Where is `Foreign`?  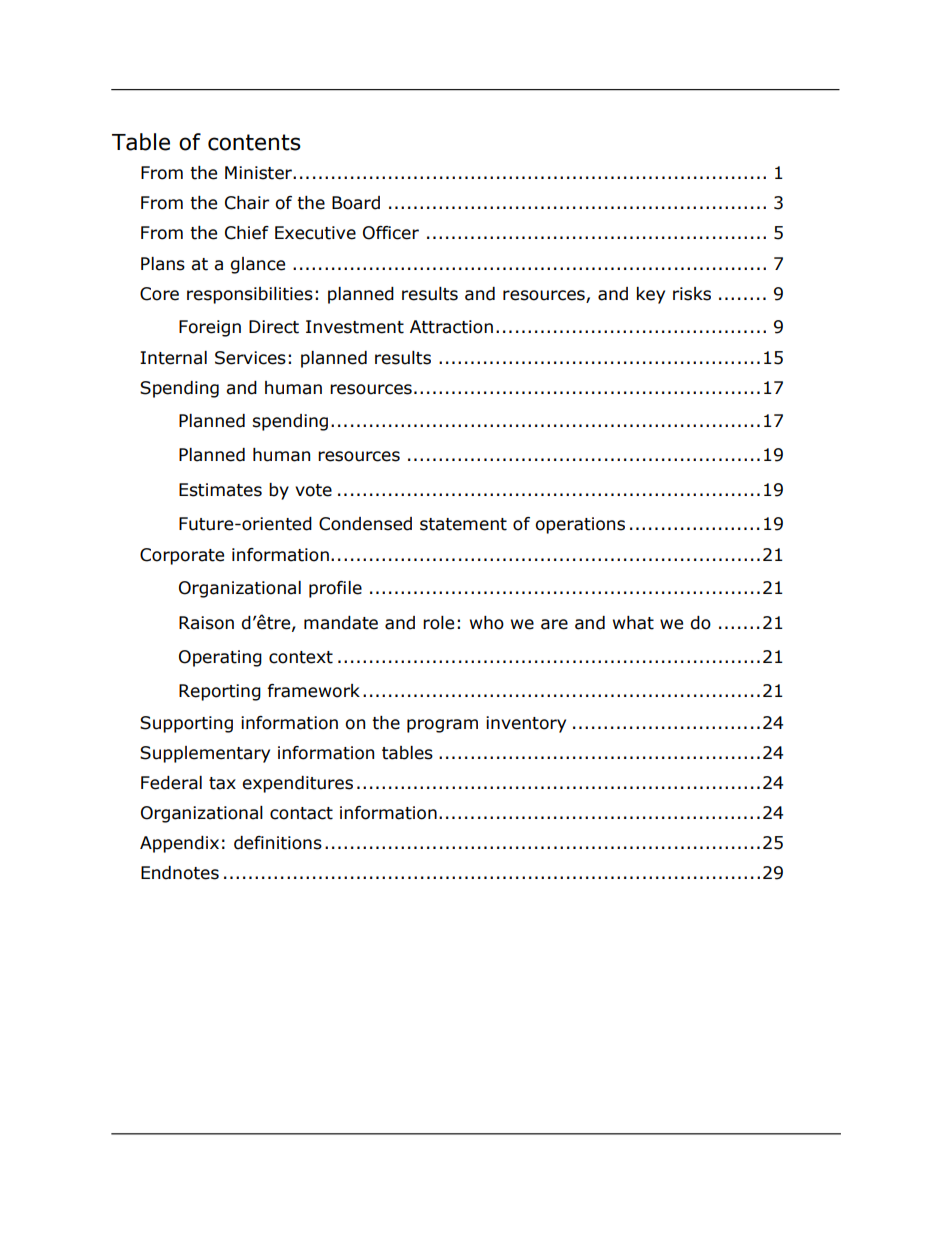 Foreign is located at coordinates (210, 328).
